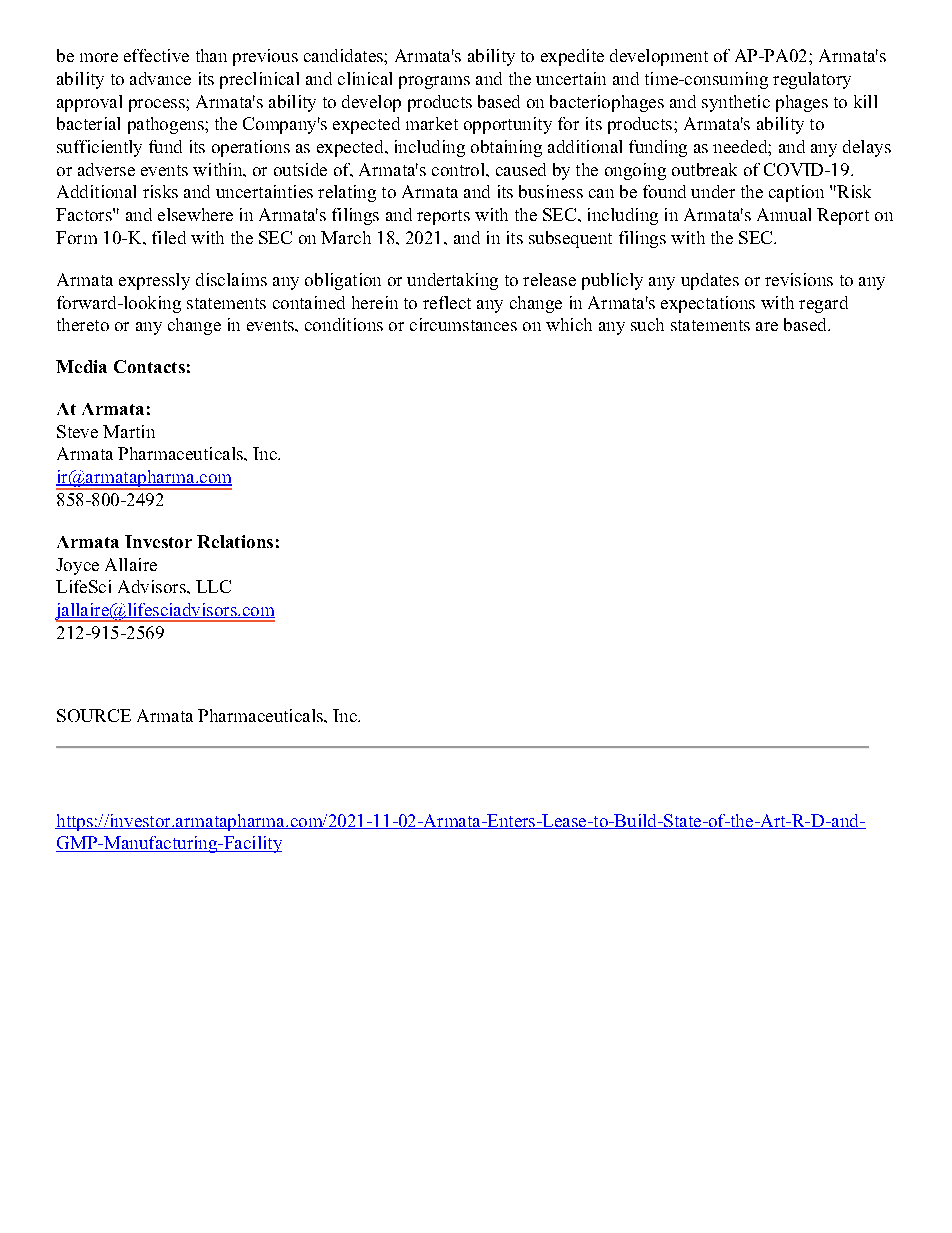  I want to click on advance, so click(160, 78).
